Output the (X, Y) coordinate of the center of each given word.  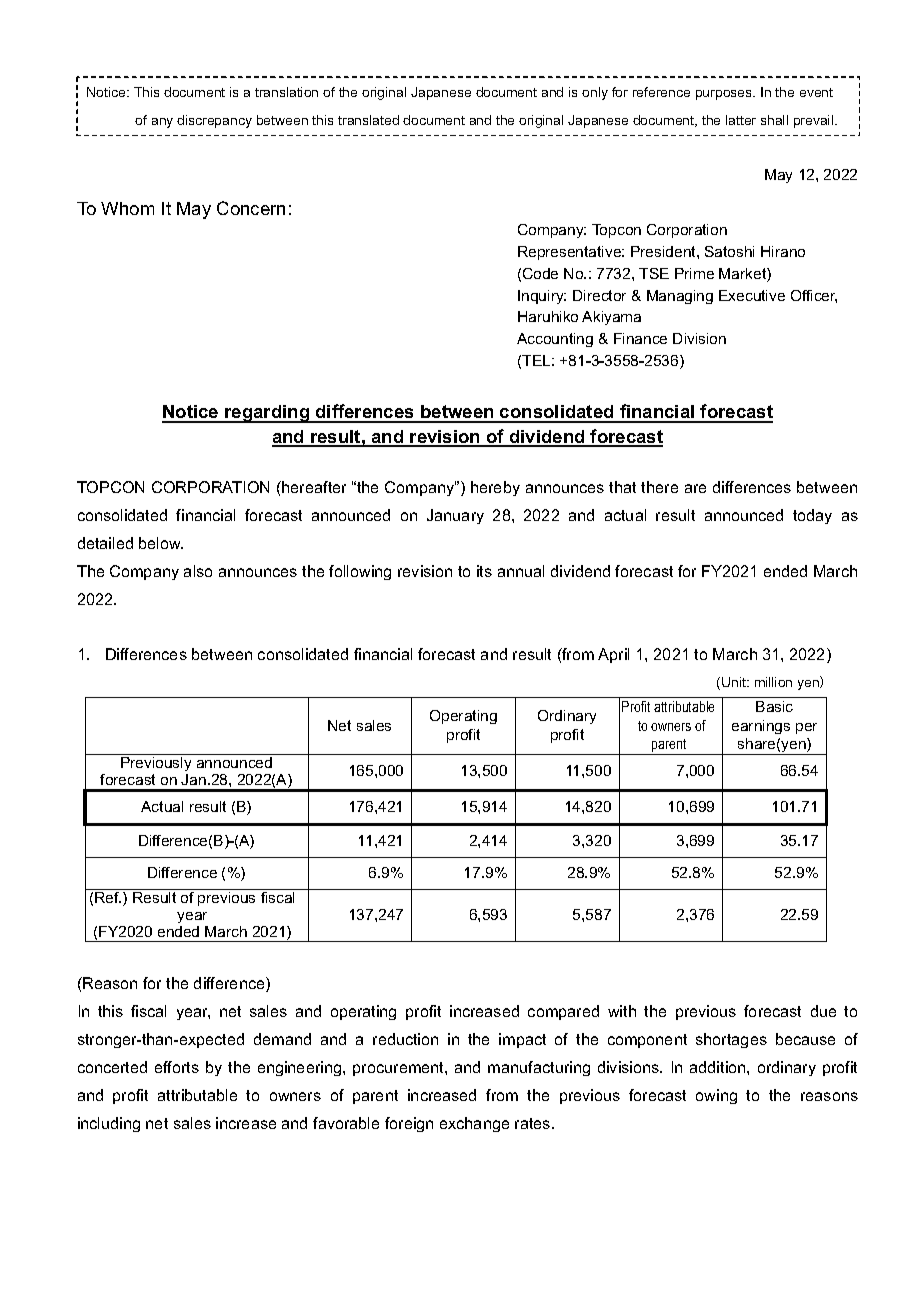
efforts (177, 1067)
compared (563, 1012)
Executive (752, 295)
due (823, 1011)
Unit (735, 682)
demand (282, 1039)
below (161, 543)
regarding (267, 414)
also (198, 571)
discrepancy (214, 121)
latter (741, 120)
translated (368, 120)
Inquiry (542, 297)
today (812, 516)
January (455, 516)
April (613, 655)
